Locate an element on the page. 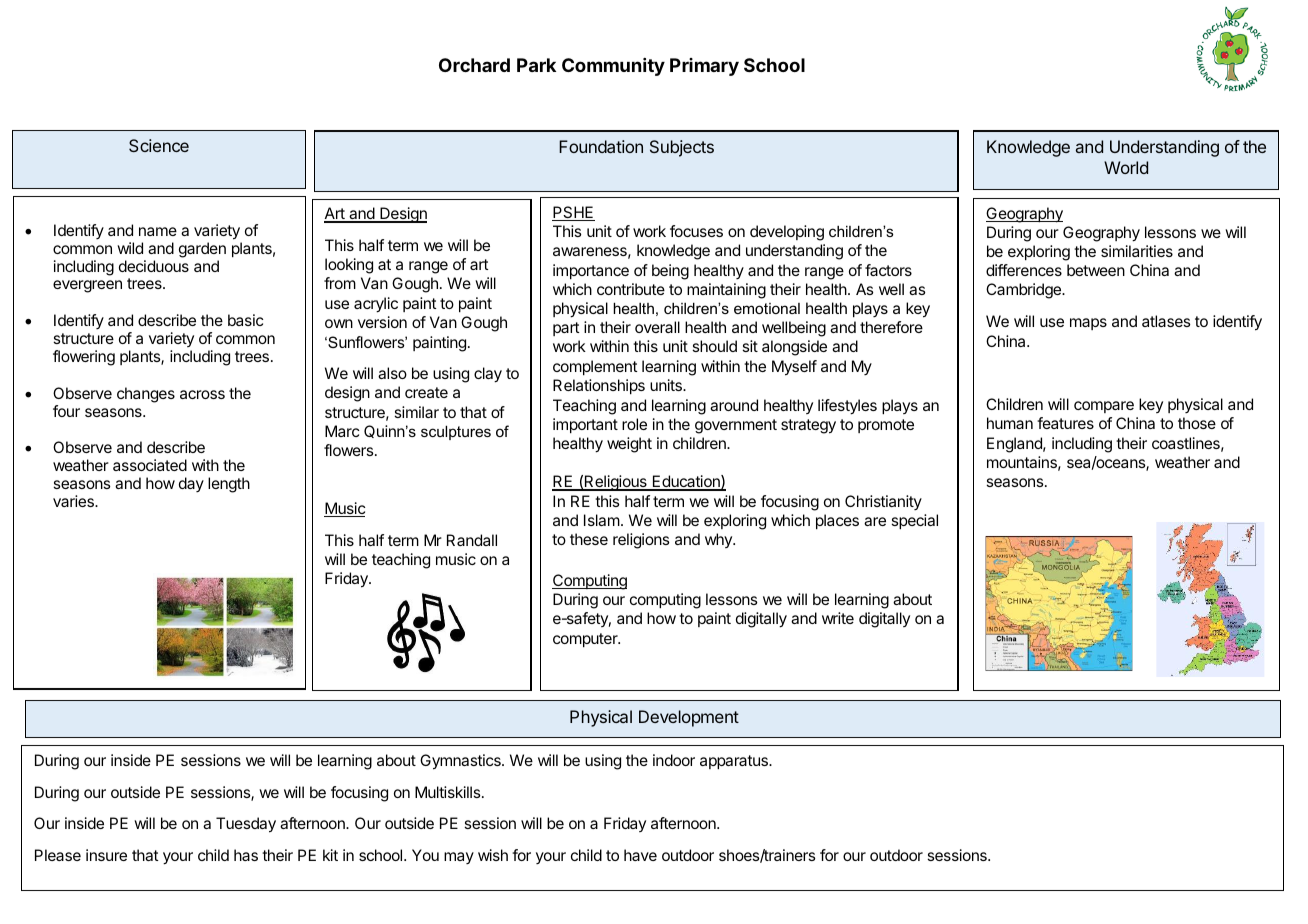  Relationships is located at coordinates (599, 386).
